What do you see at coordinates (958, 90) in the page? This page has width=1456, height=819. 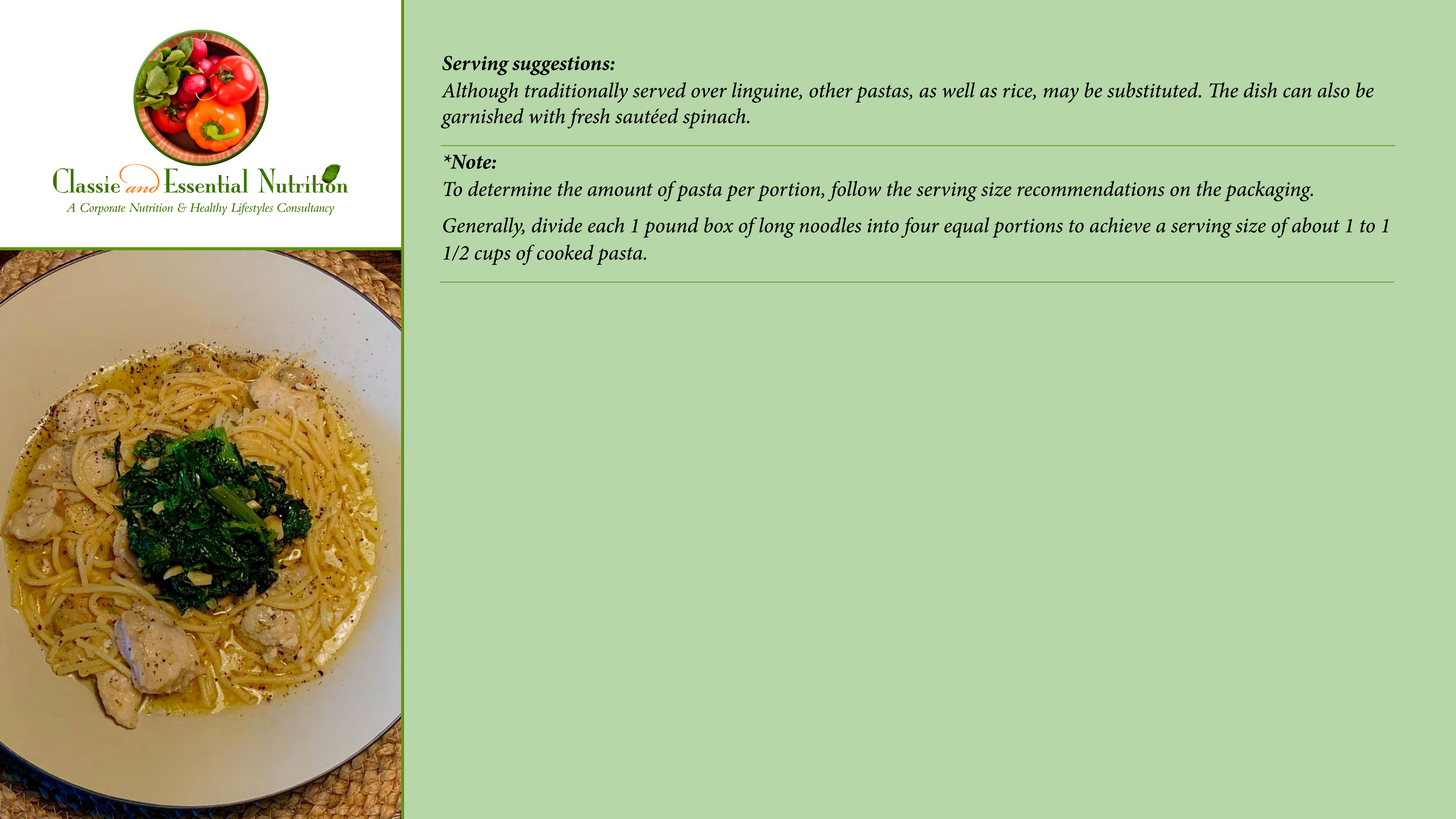 I see `well` at bounding box center [958, 90].
